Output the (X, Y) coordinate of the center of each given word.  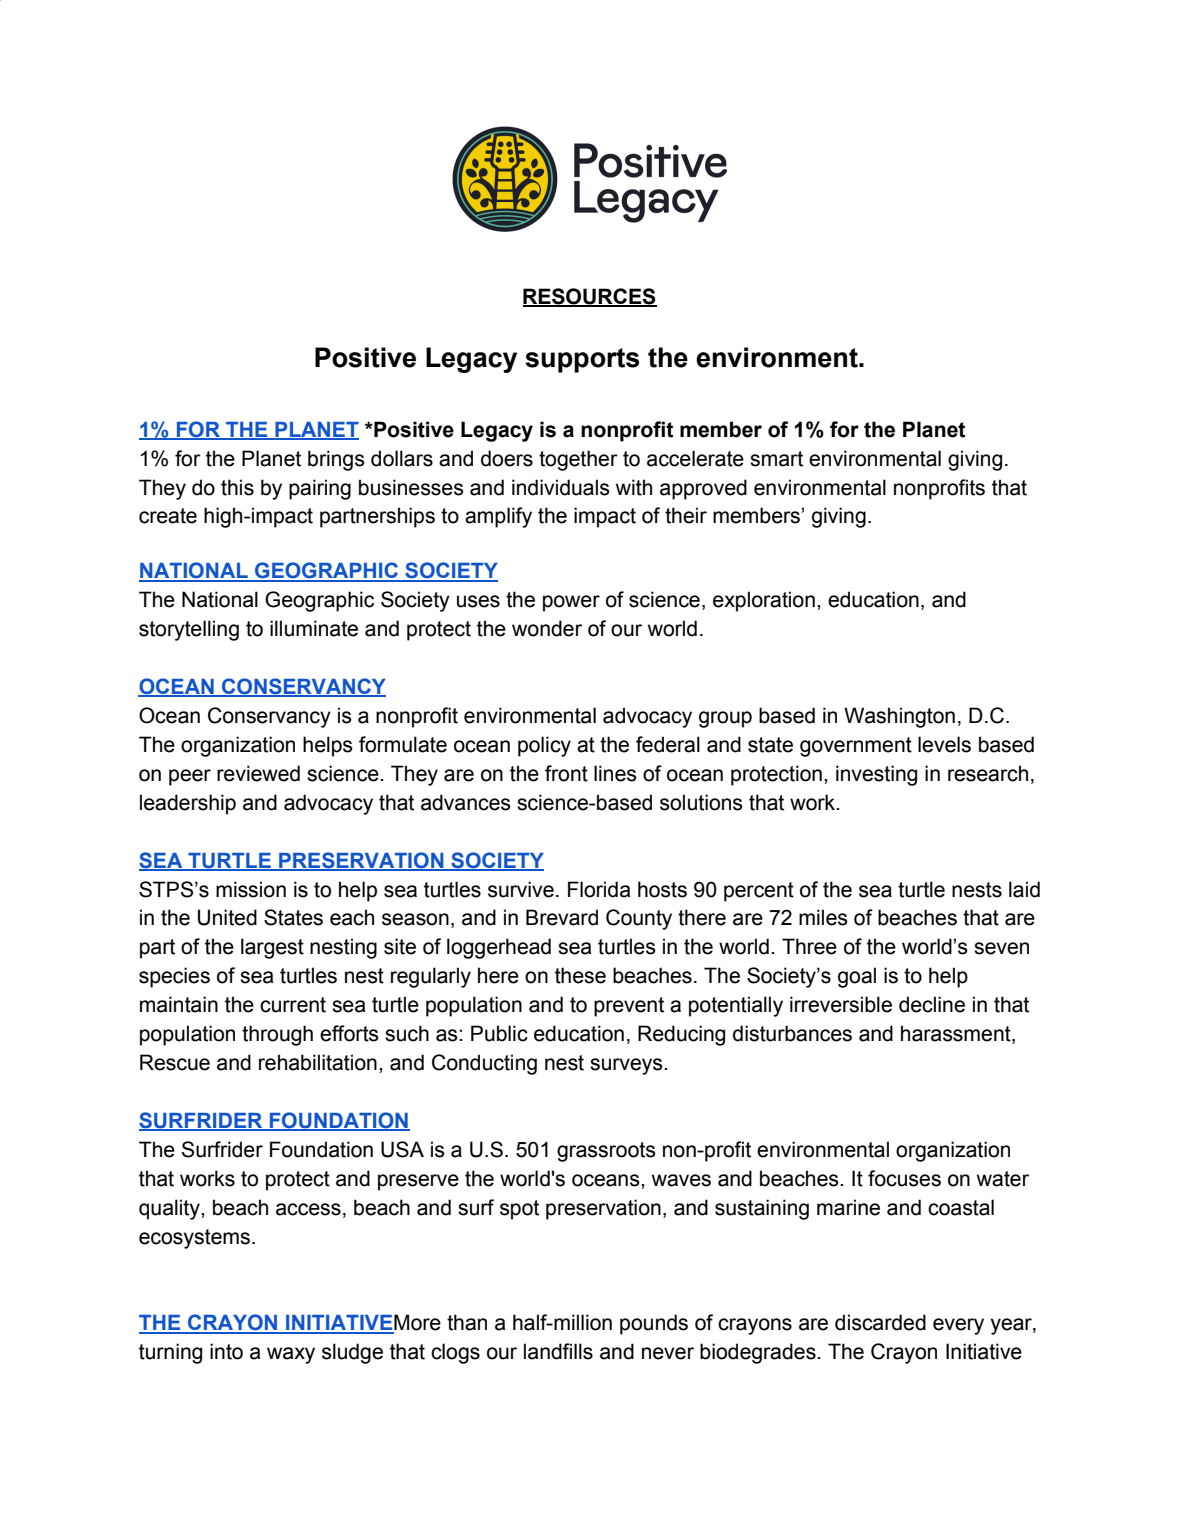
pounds (654, 1324)
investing (876, 775)
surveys (627, 1066)
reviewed (258, 773)
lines (615, 773)
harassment (957, 1034)
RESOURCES (590, 297)
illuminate (314, 628)
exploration (764, 601)
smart (776, 459)
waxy (291, 1355)
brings (336, 460)
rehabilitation (318, 1062)
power (571, 603)
